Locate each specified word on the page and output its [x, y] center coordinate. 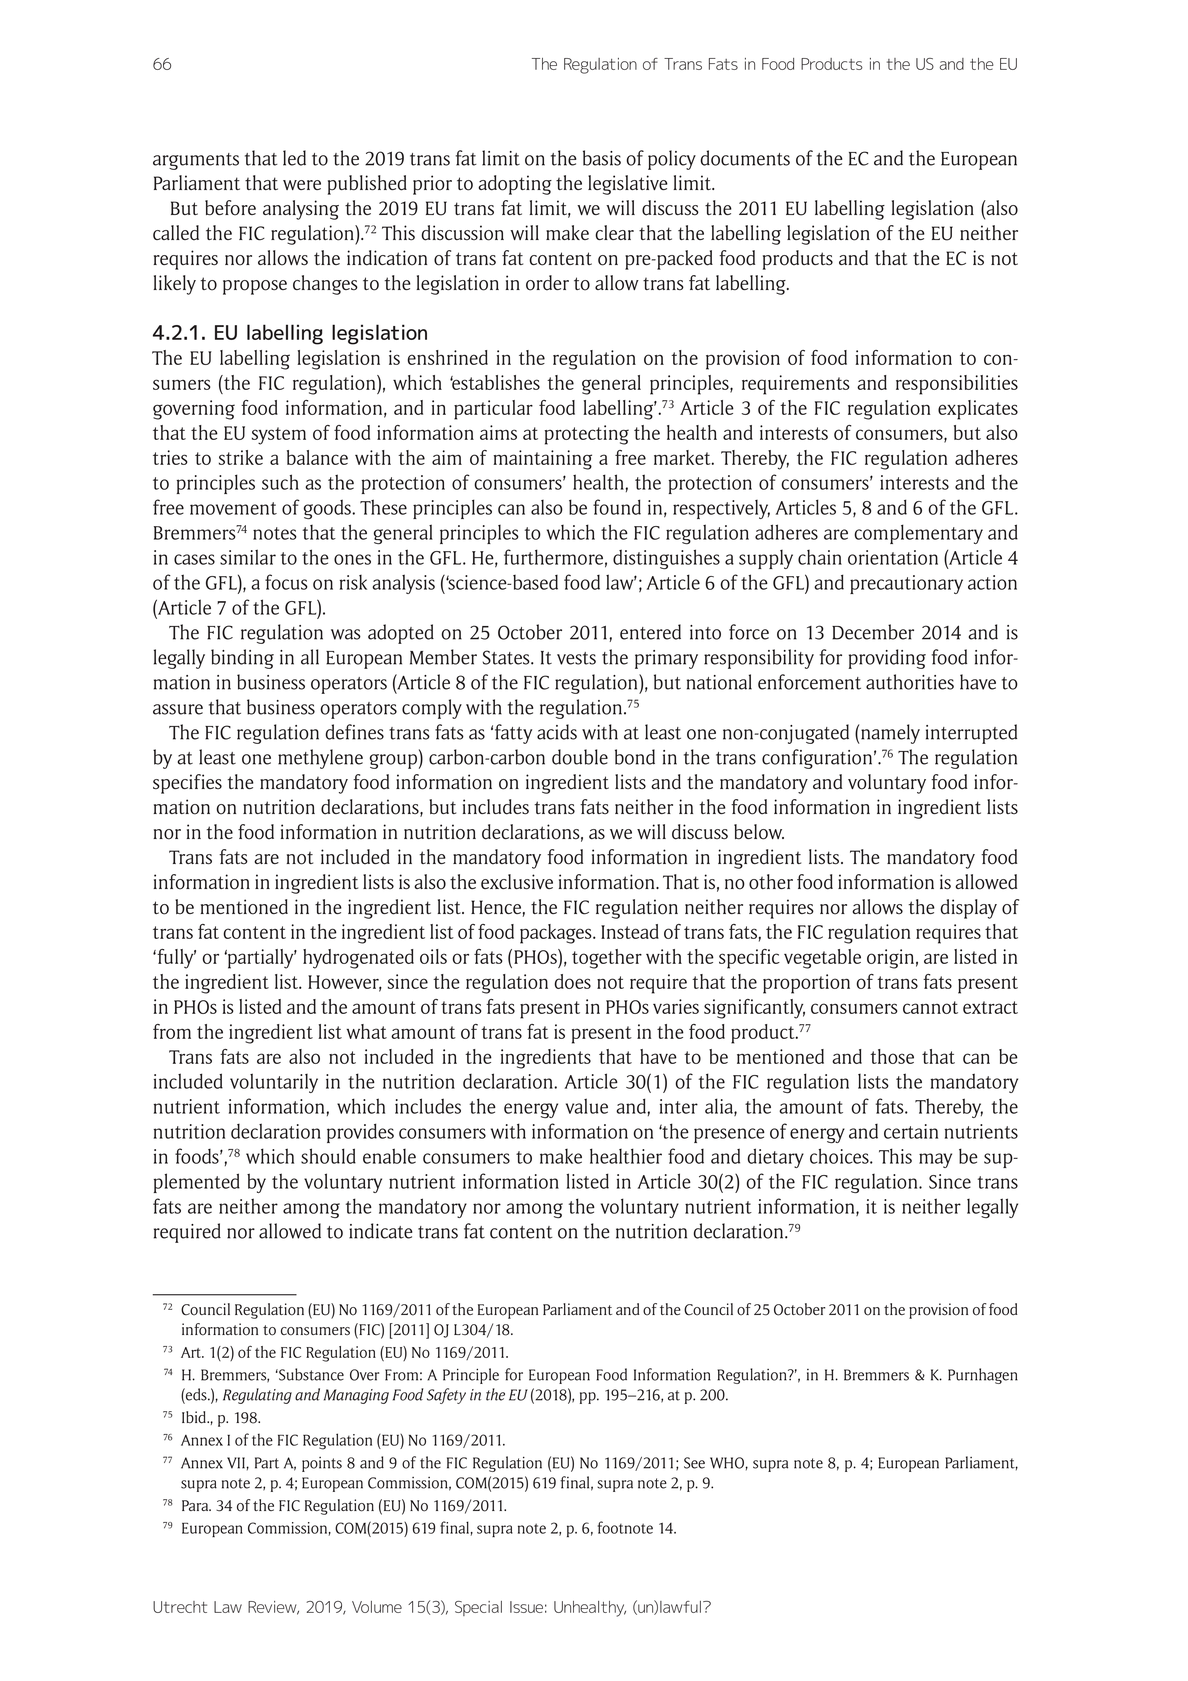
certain [911, 1131]
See [694, 1463]
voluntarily [274, 1083]
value [587, 1106]
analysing [301, 210]
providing [887, 659]
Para [196, 1505]
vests [576, 658]
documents [745, 158]
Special [478, 1608]
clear [614, 232]
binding [242, 659]
